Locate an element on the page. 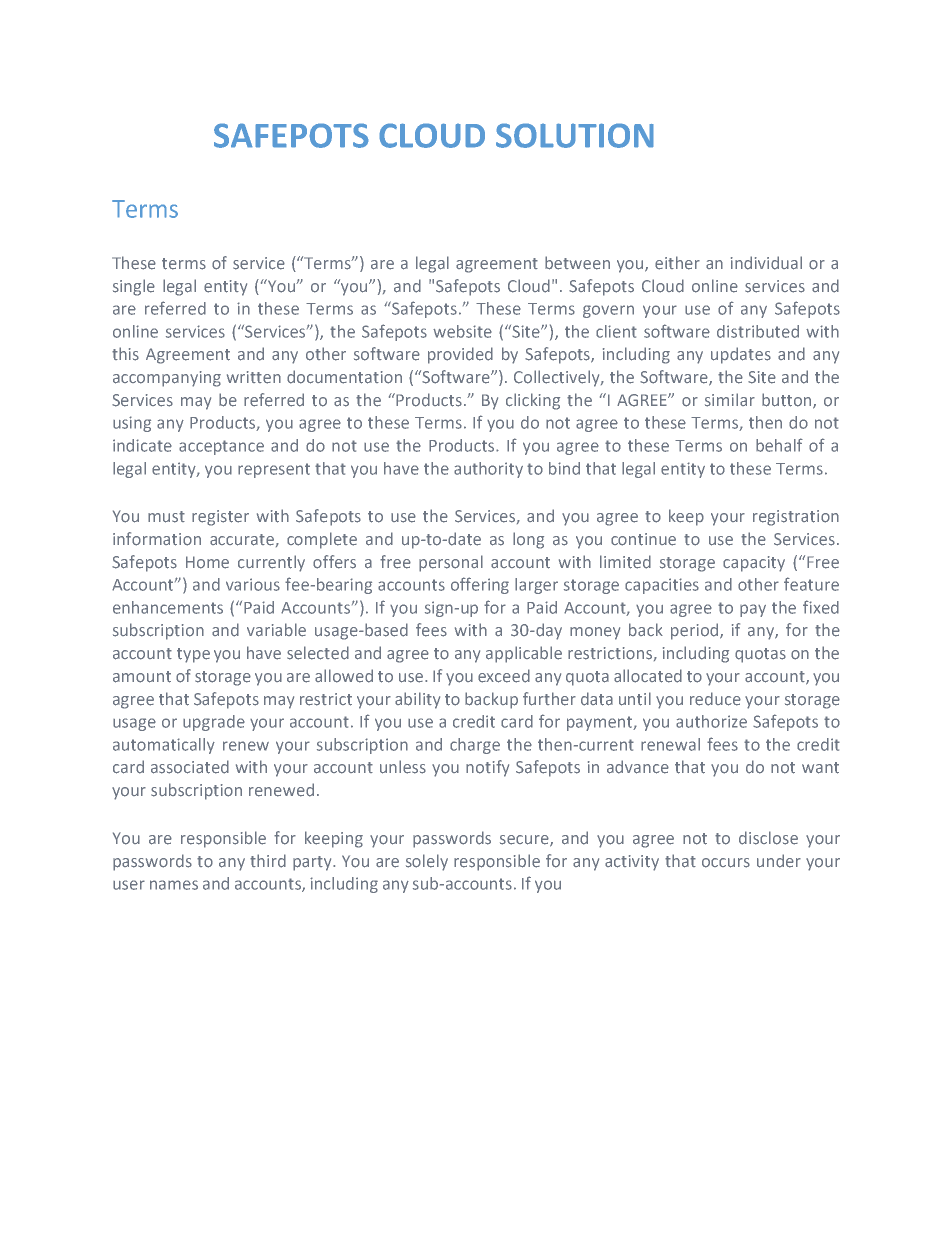  individual is located at coordinates (766, 263).
